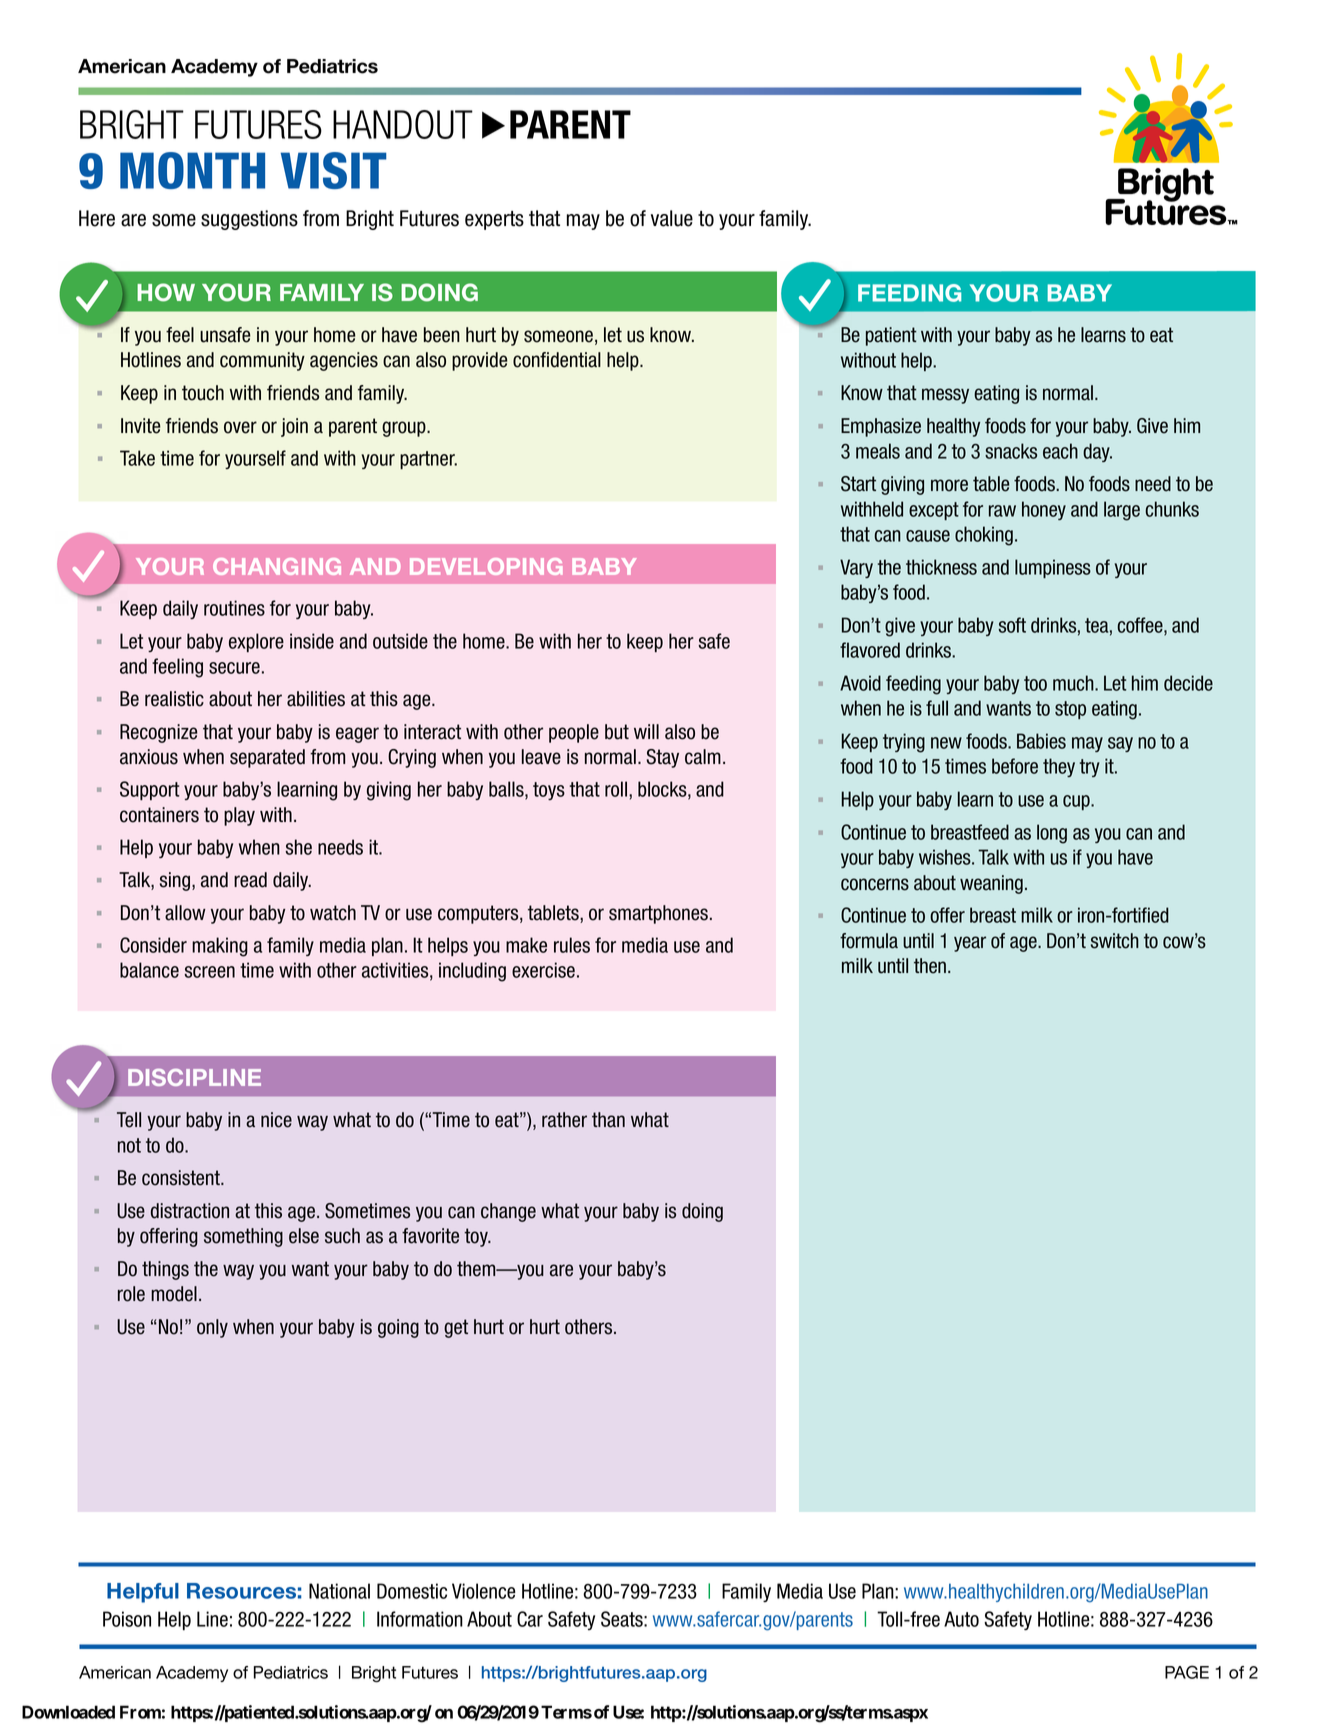 The height and width of the image is (1727, 1334). I want to click on Violence, so click(484, 1591).
